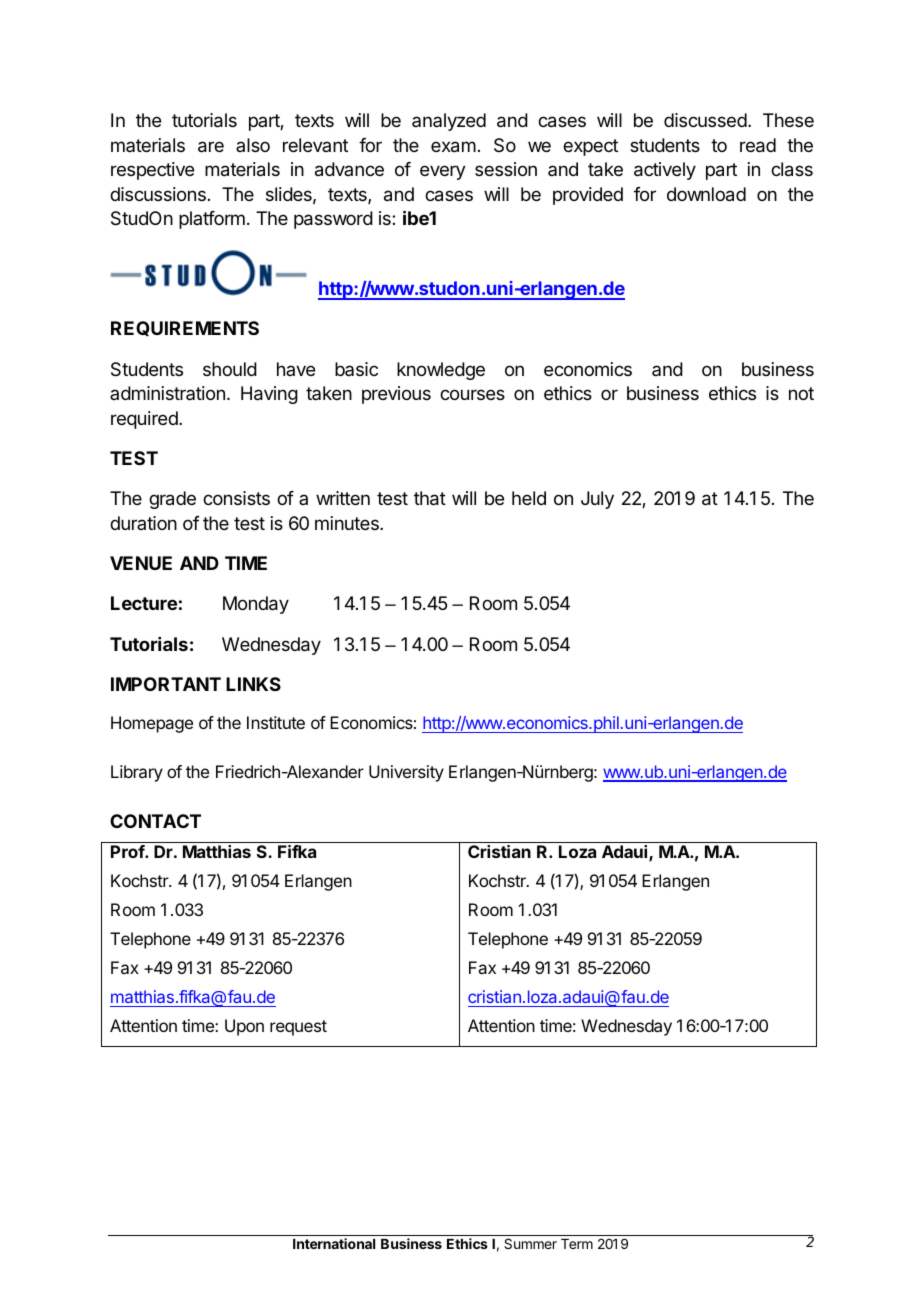 This image has height=1308, width=924. Describe the element at coordinates (597, 500) in the image. I see `July` at that location.
